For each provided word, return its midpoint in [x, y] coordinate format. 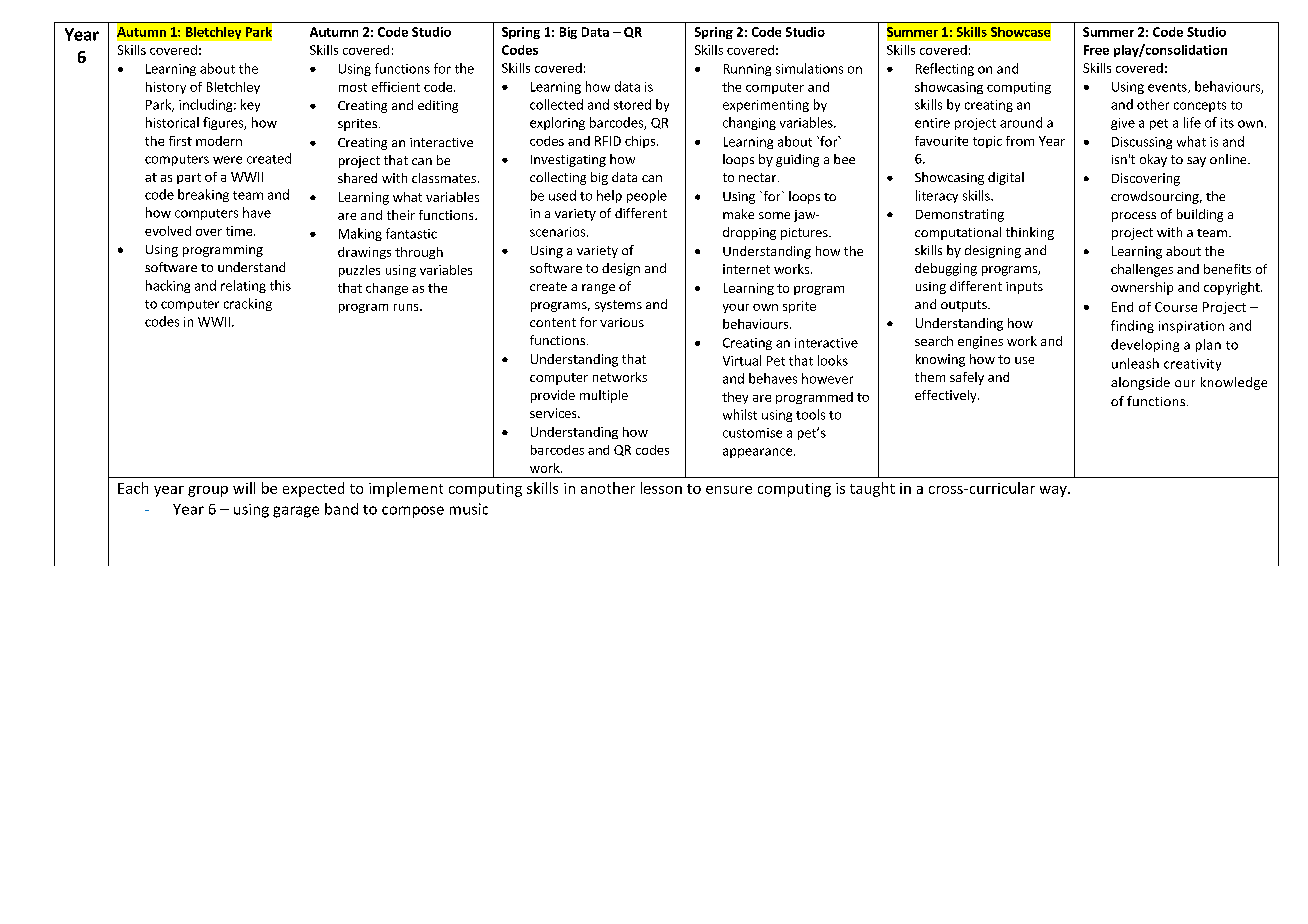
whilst [740, 414]
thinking [1030, 233]
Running [747, 70]
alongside [1140, 383]
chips [641, 142]
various [622, 322]
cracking [248, 304]
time [240, 231]
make [738, 214]
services [554, 413]
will [244, 488]
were [227, 160]
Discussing [1142, 143]
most [353, 87]
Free [1096, 50]
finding [1132, 326]
